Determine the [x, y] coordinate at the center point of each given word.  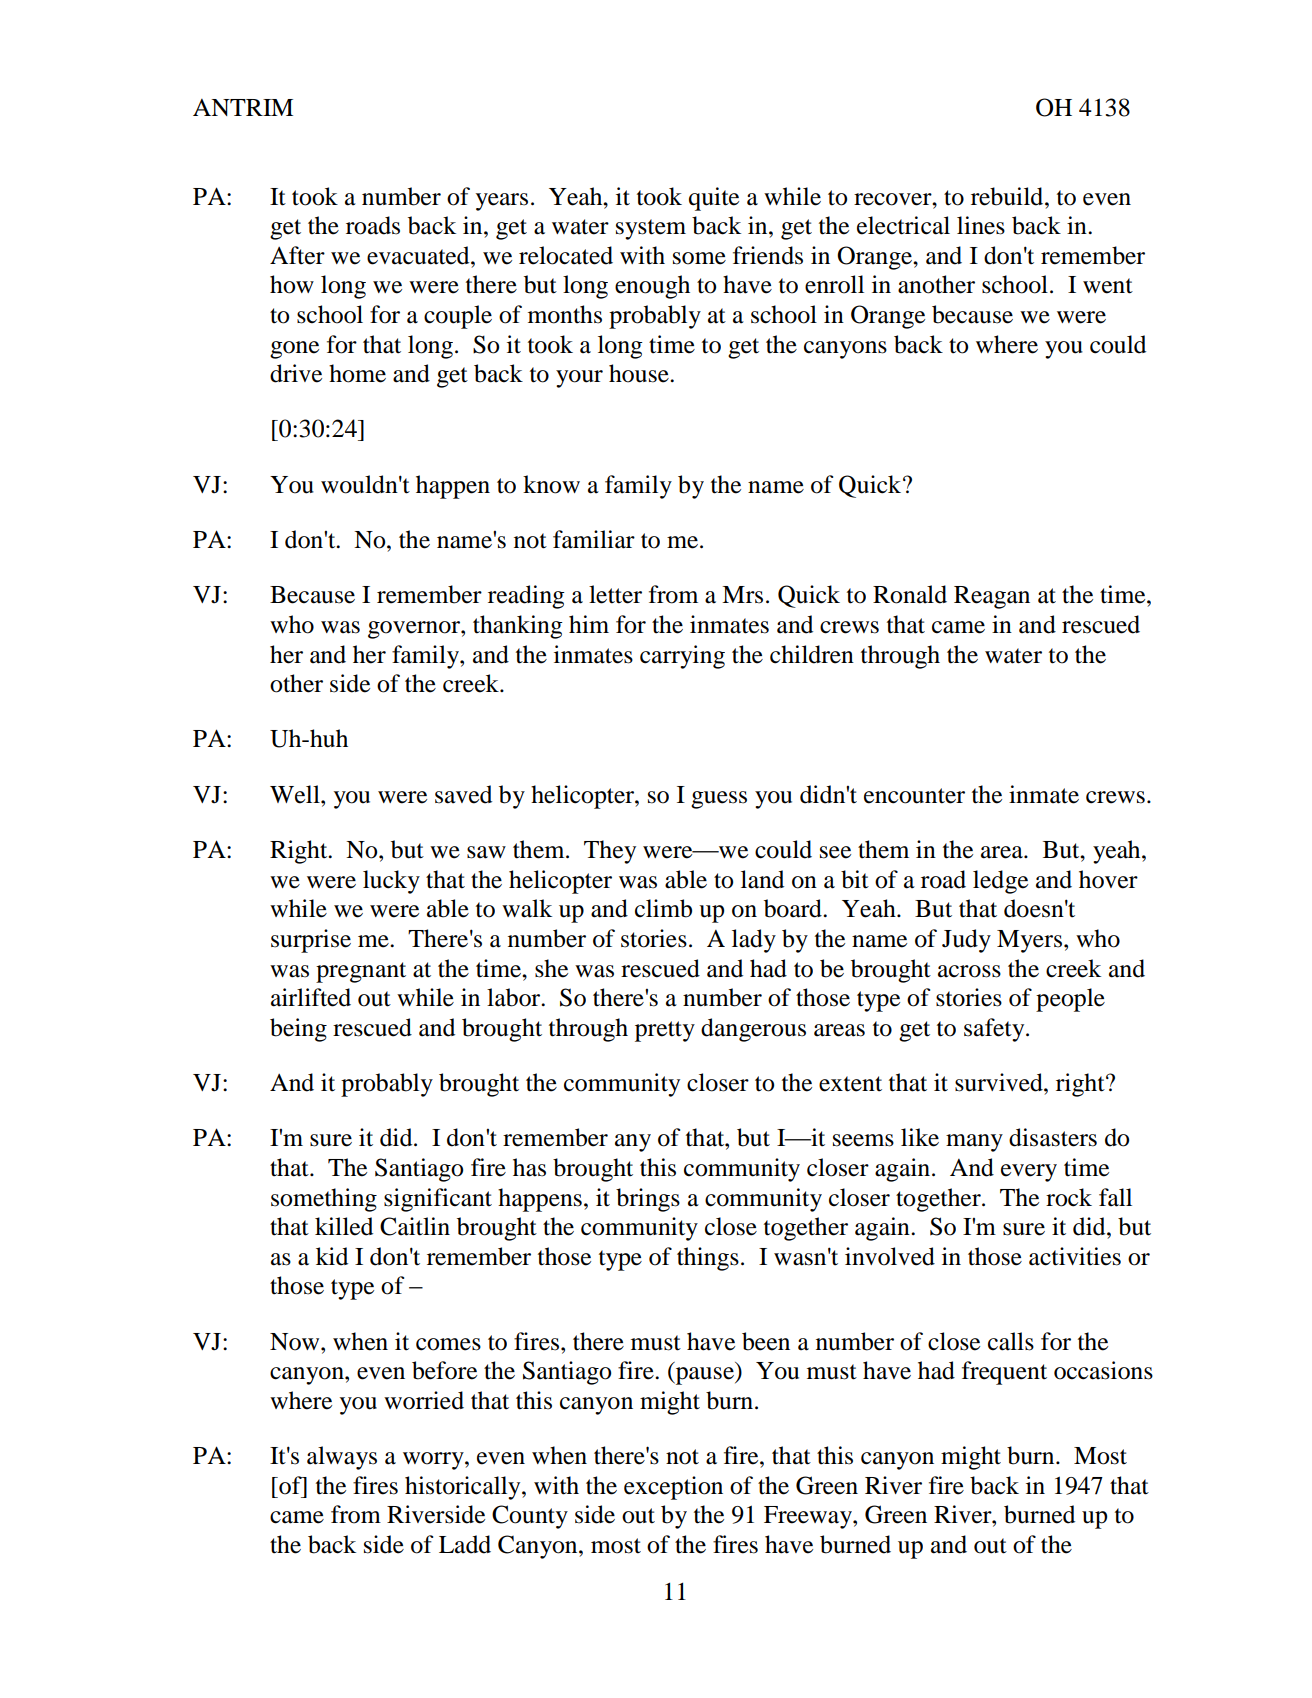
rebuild [1008, 196]
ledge [1000, 882]
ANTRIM [243, 107]
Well [296, 794]
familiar [594, 539]
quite [714, 199]
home [357, 373]
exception [673, 1488]
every [1029, 1173]
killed [344, 1226]
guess [719, 800]
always [342, 1458]
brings [648, 1200]
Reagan [992, 597]
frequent [1004, 1373]
